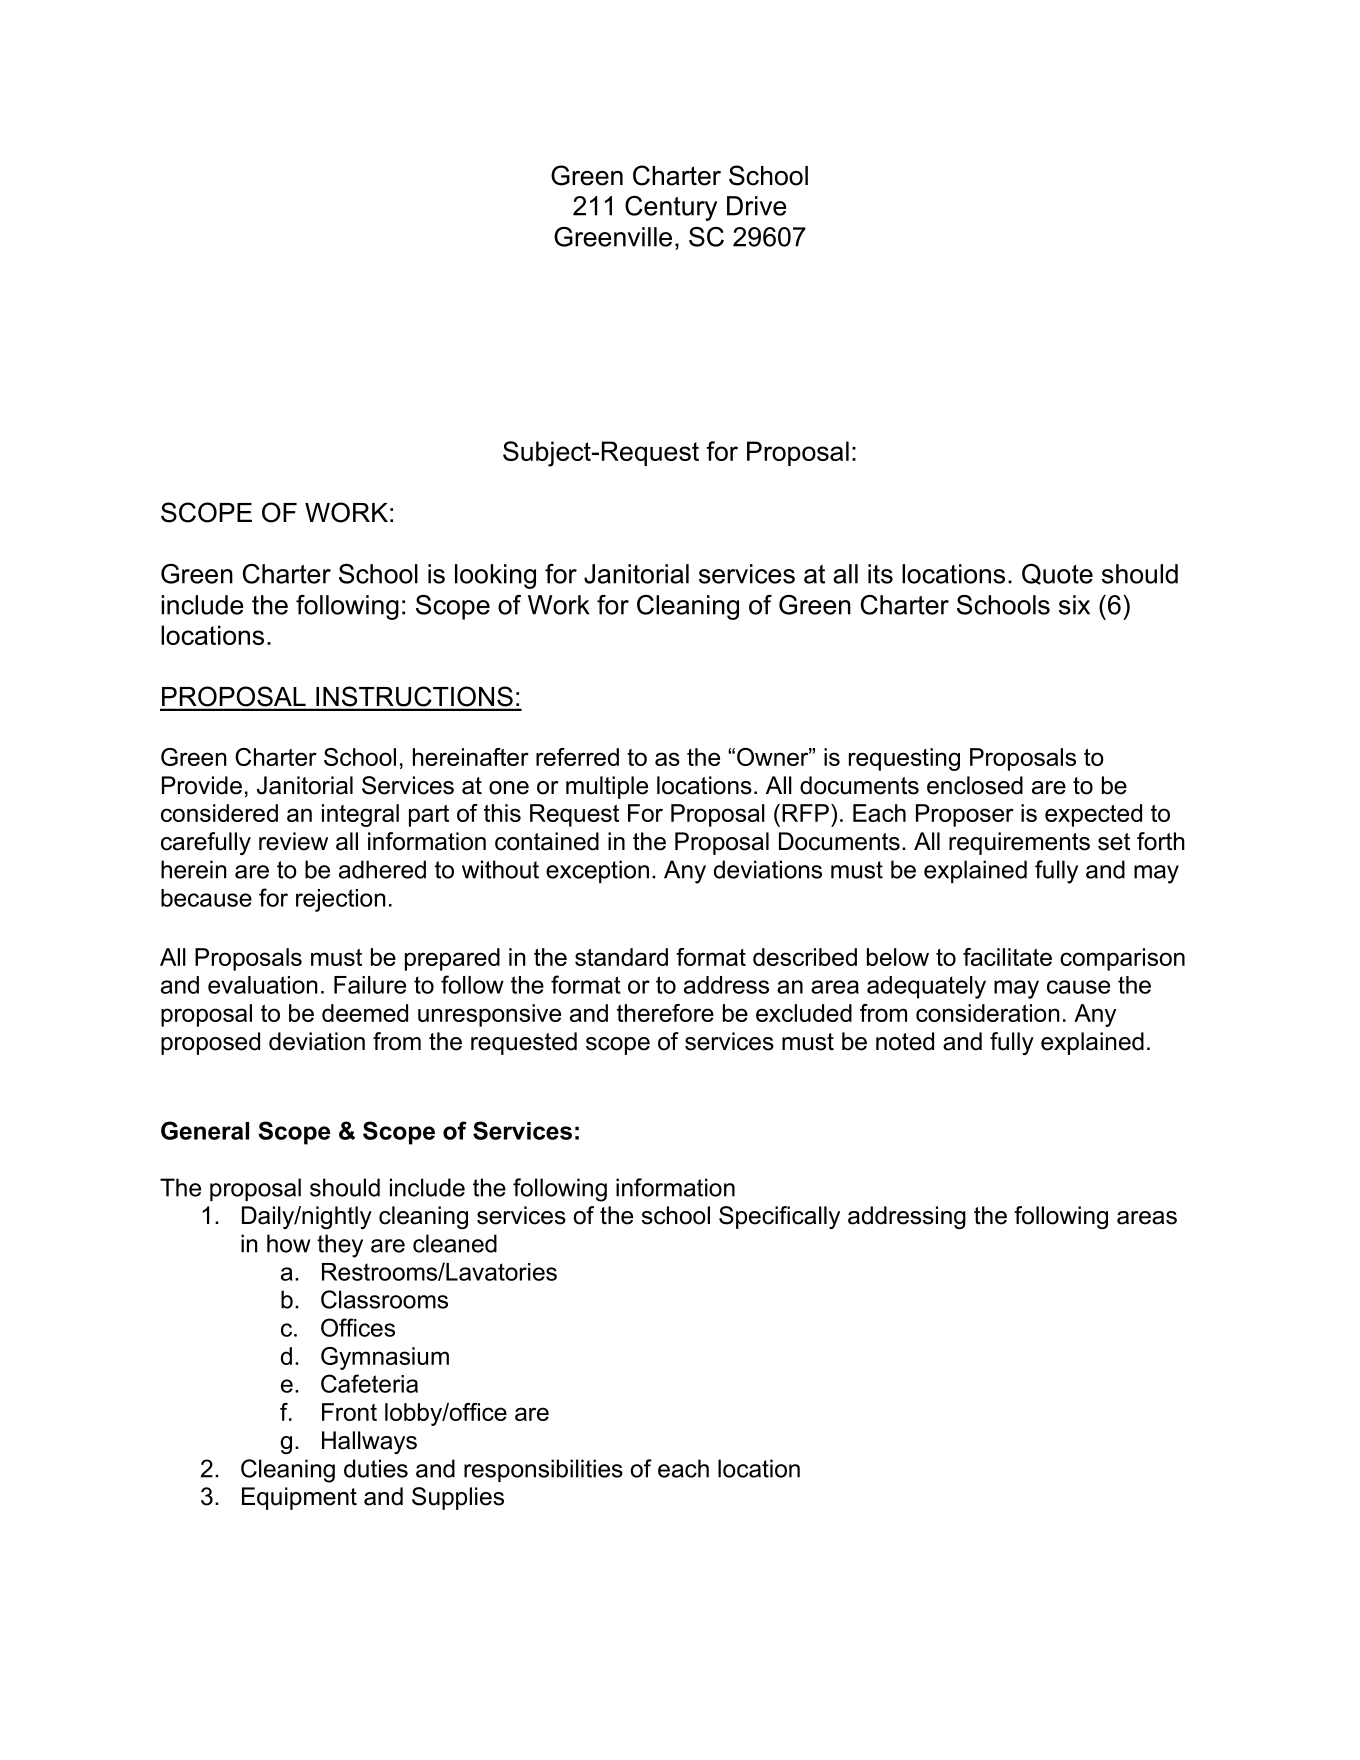 This screenshot has height=1760, width=1360. Describe the element at coordinates (365, 1013) in the screenshot. I see `deemed` at that location.
